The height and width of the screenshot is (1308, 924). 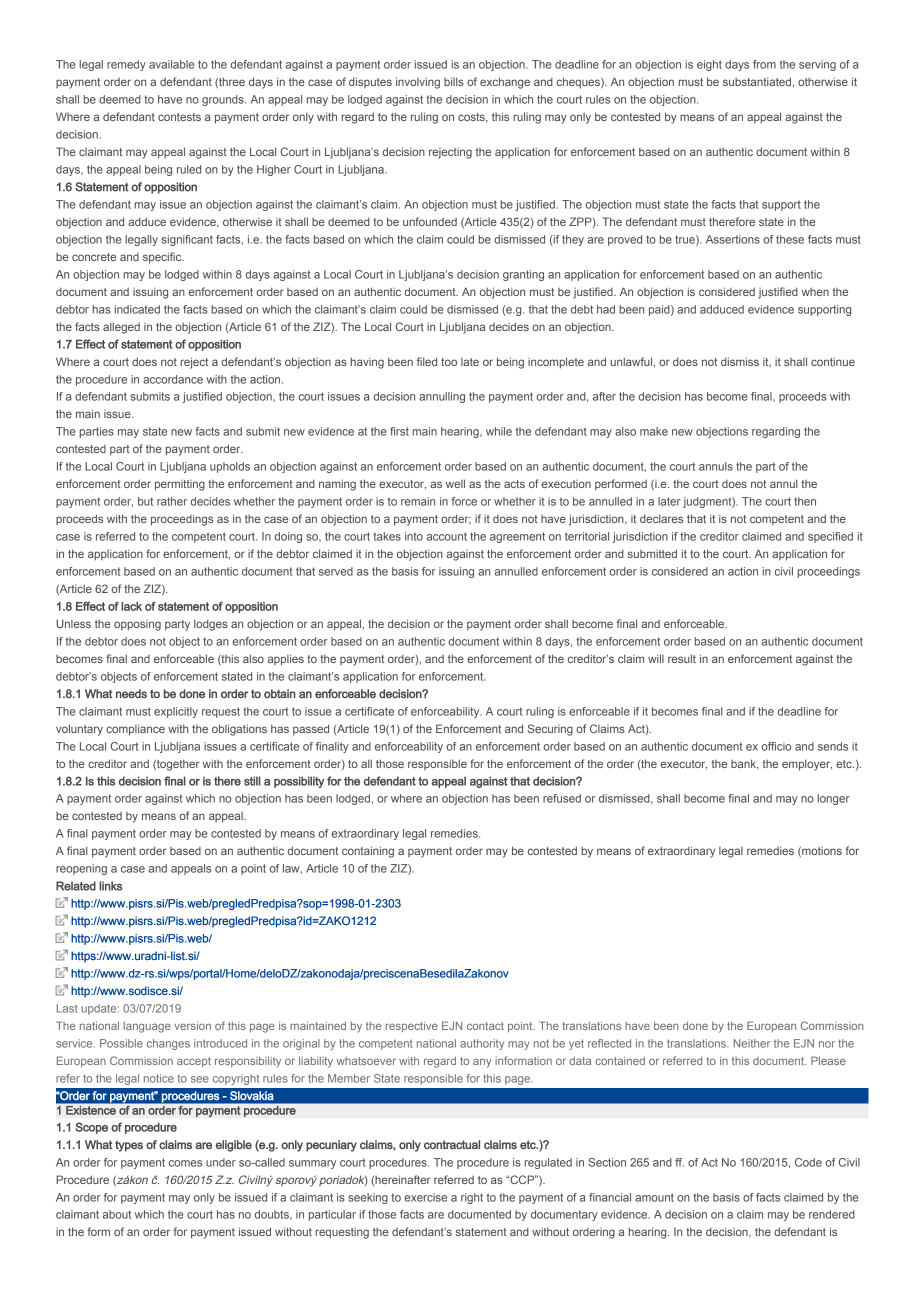 What do you see at coordinates (111, 886) in the screenshot?
I see `links` at bounding box center [111, 886].
